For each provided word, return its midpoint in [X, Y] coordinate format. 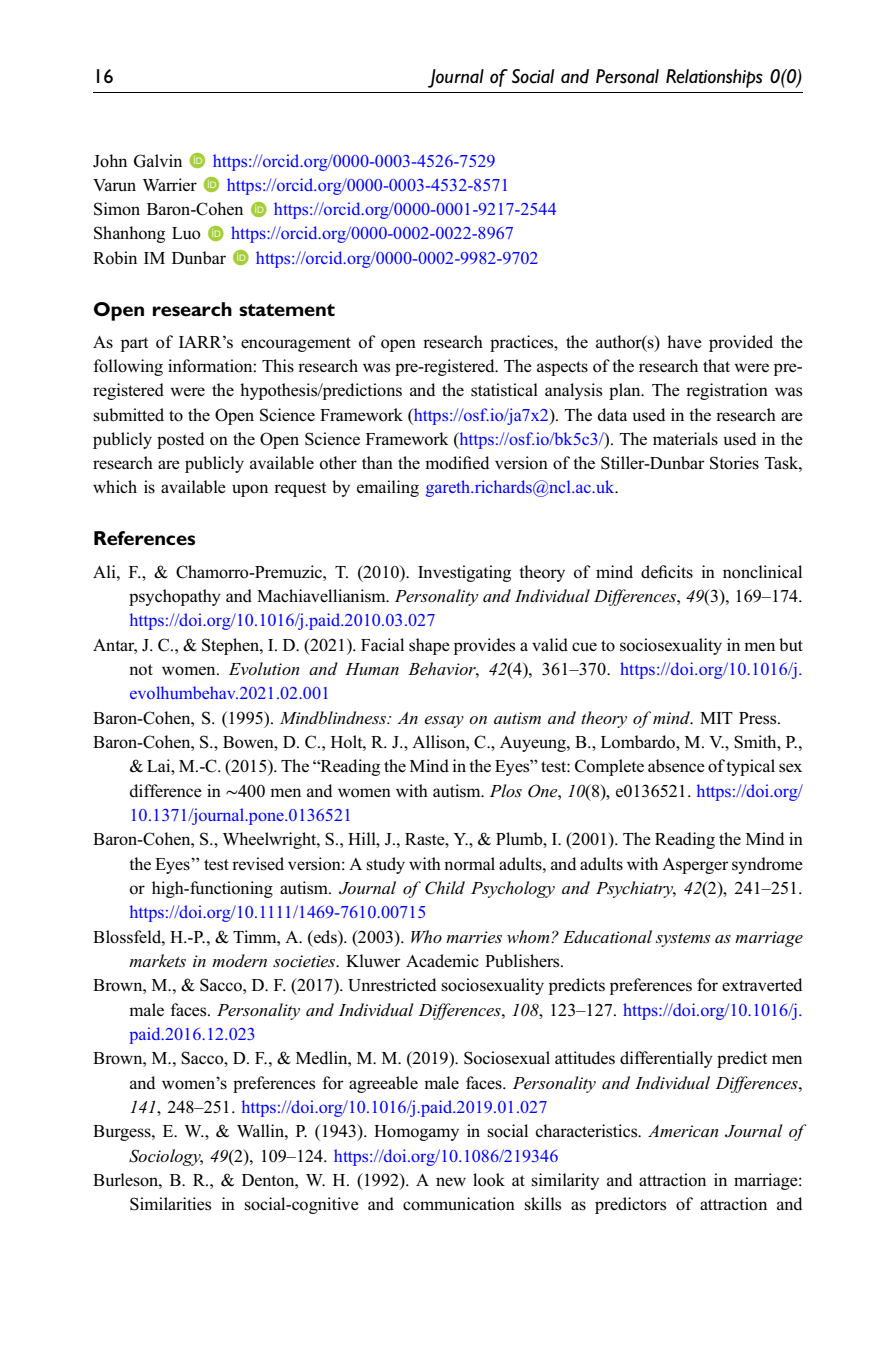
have [684, 341]
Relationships [714, 78]
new [451, 1181]
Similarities [170, 1204]
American [683, 1131]
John [110, 161]
